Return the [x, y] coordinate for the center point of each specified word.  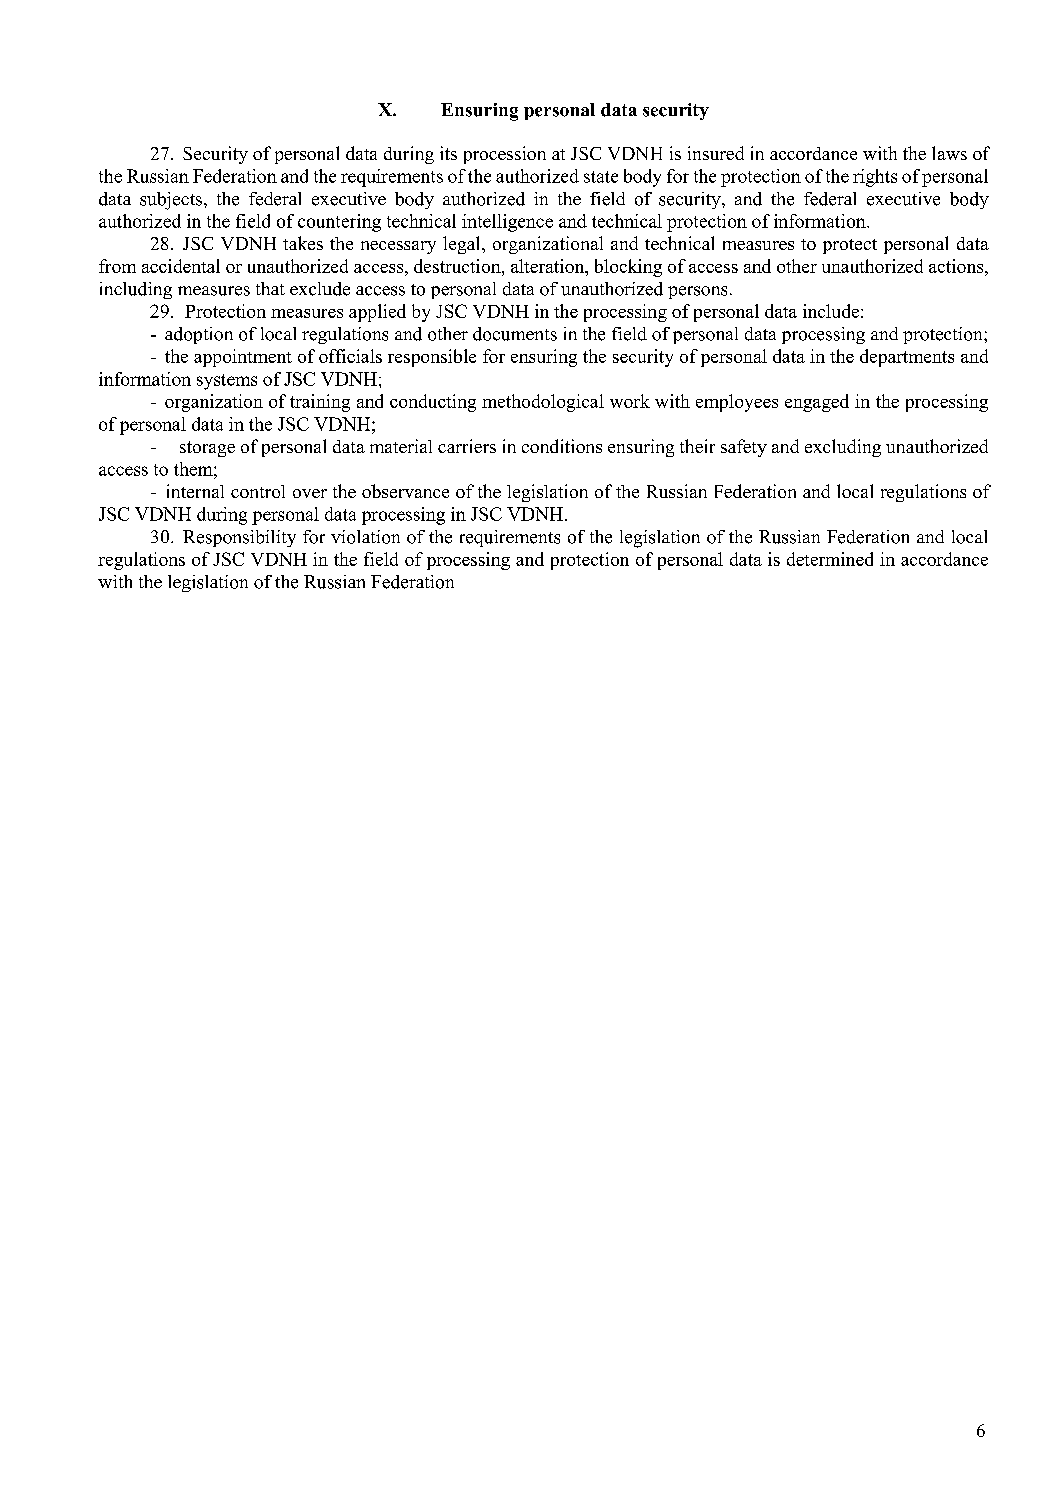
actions [957, 266]
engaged [817, 403]
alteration [549, 266]
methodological [543, 403]
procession [505, 155]
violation [365, 537]
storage [207, 449]
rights [875, 178]
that [270, 288]
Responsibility [239, 538]
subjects [171, 201]
